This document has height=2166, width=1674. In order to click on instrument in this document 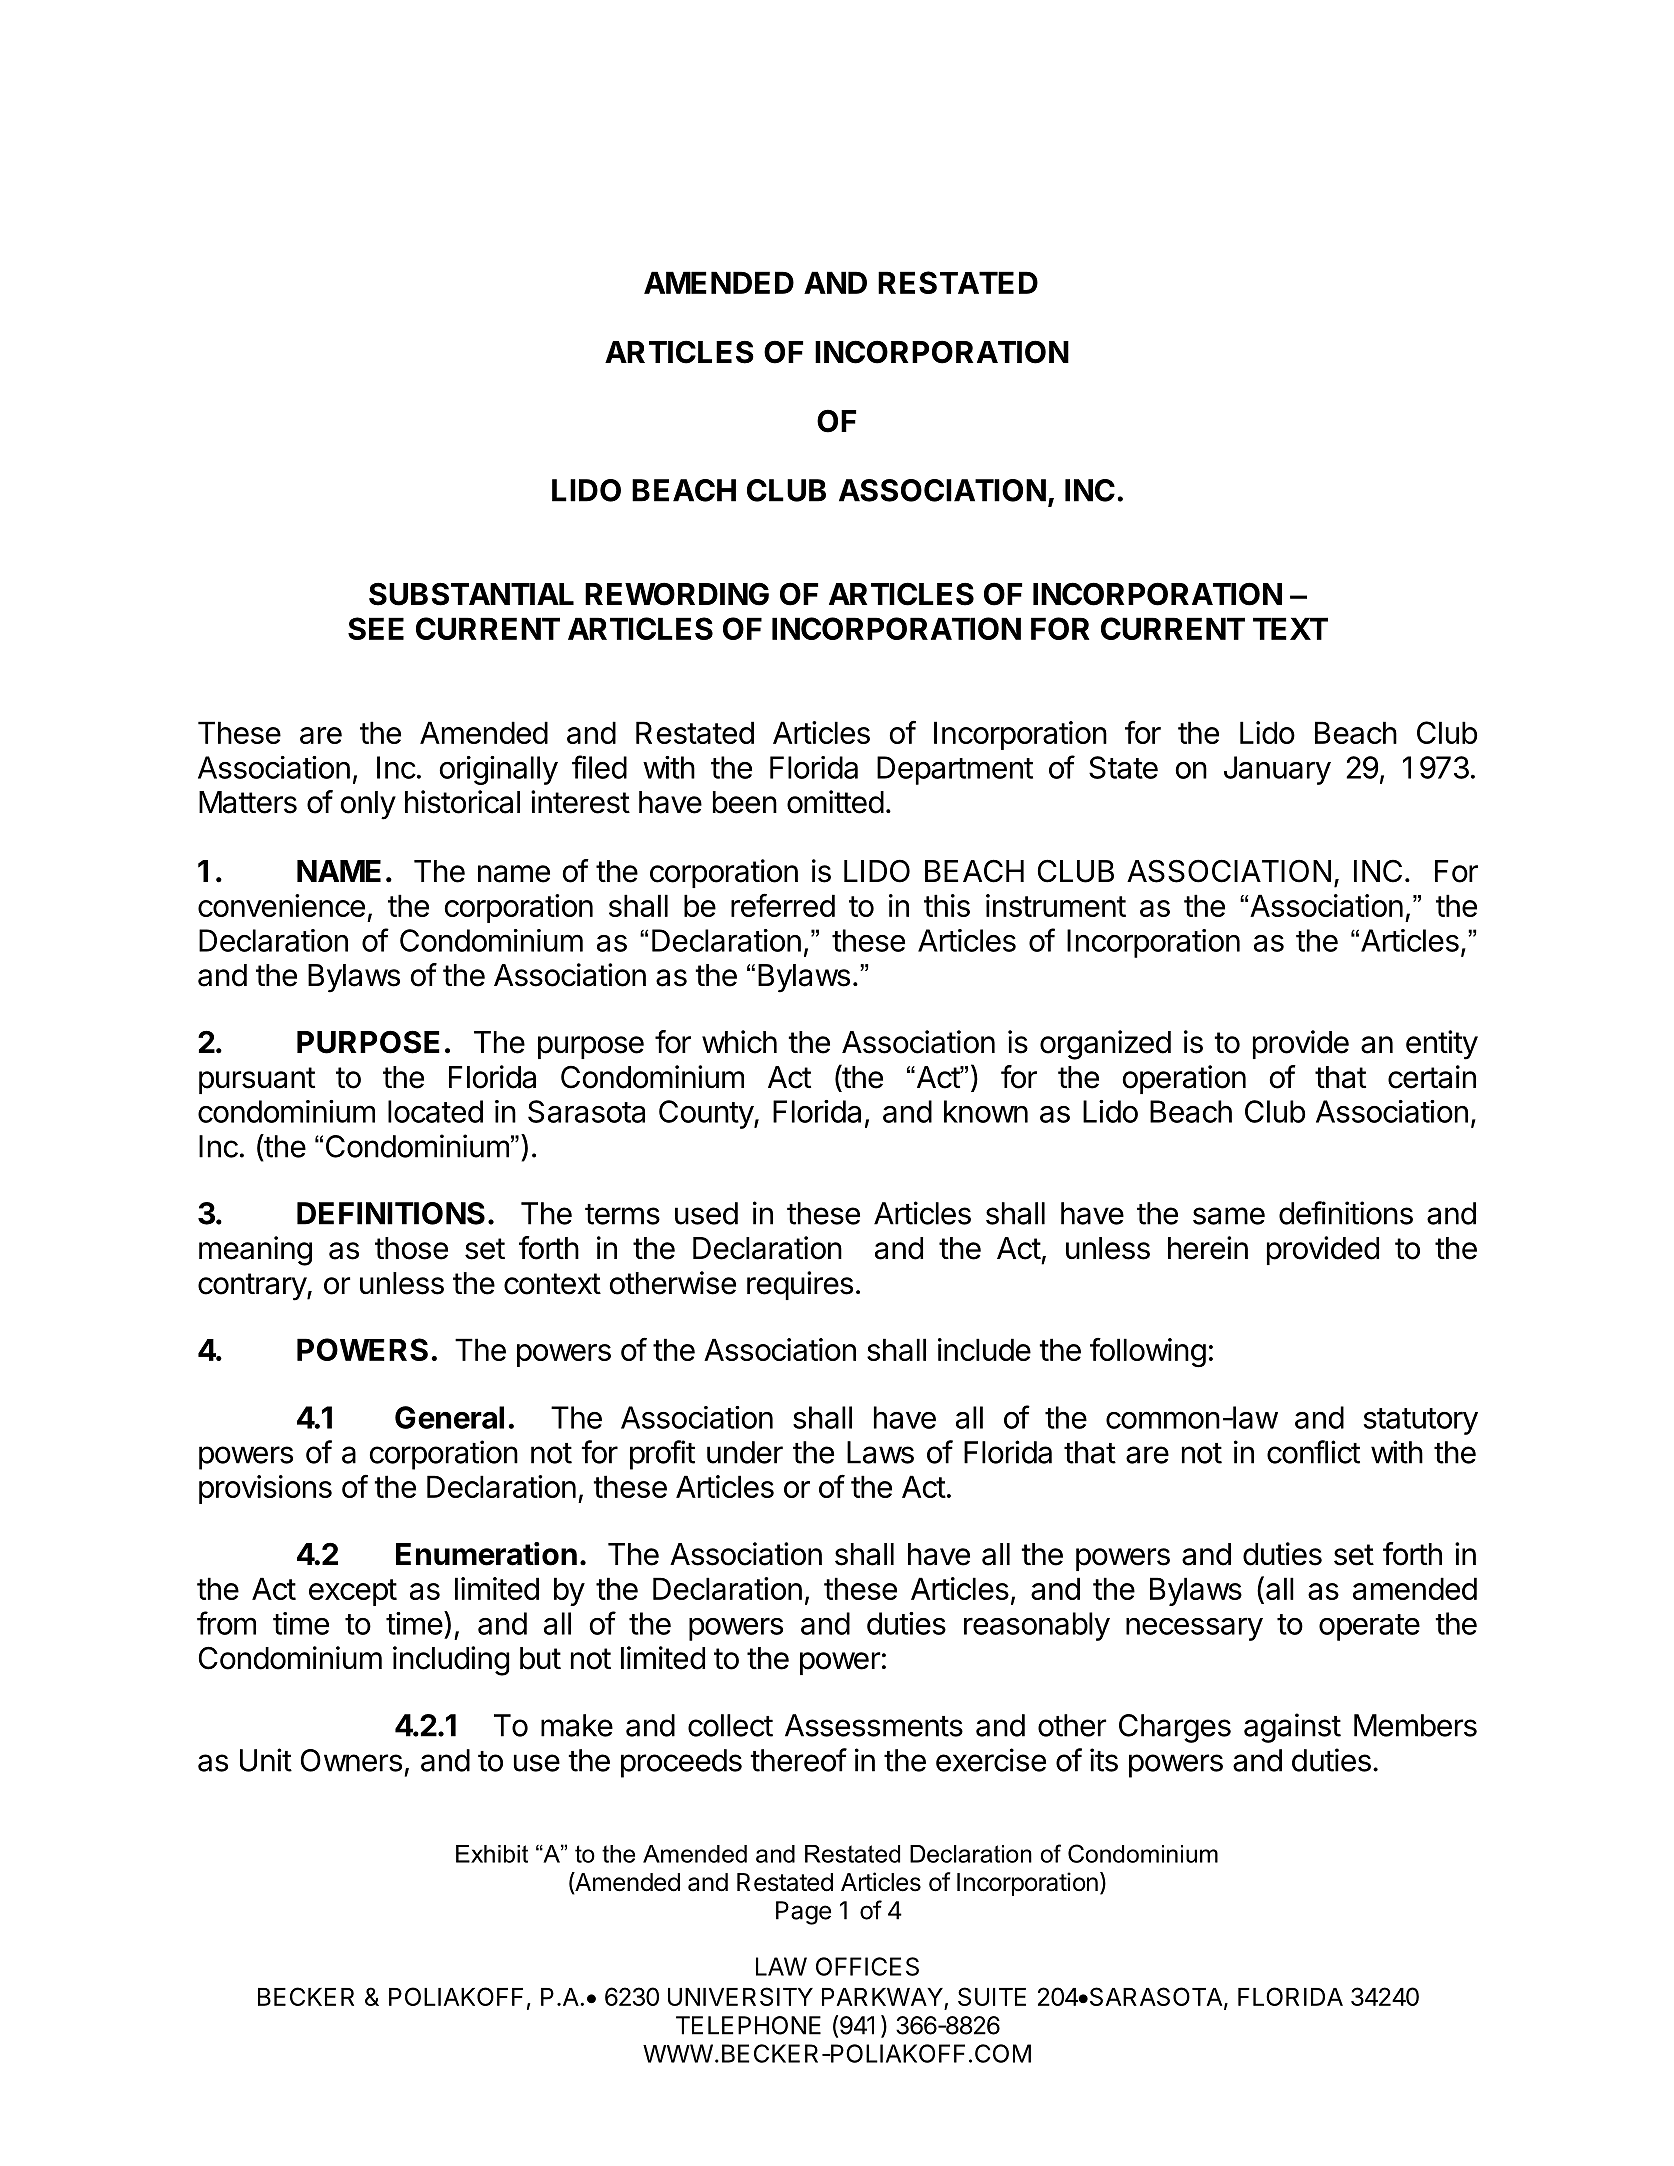, I will do `click(1056, 905)`.
